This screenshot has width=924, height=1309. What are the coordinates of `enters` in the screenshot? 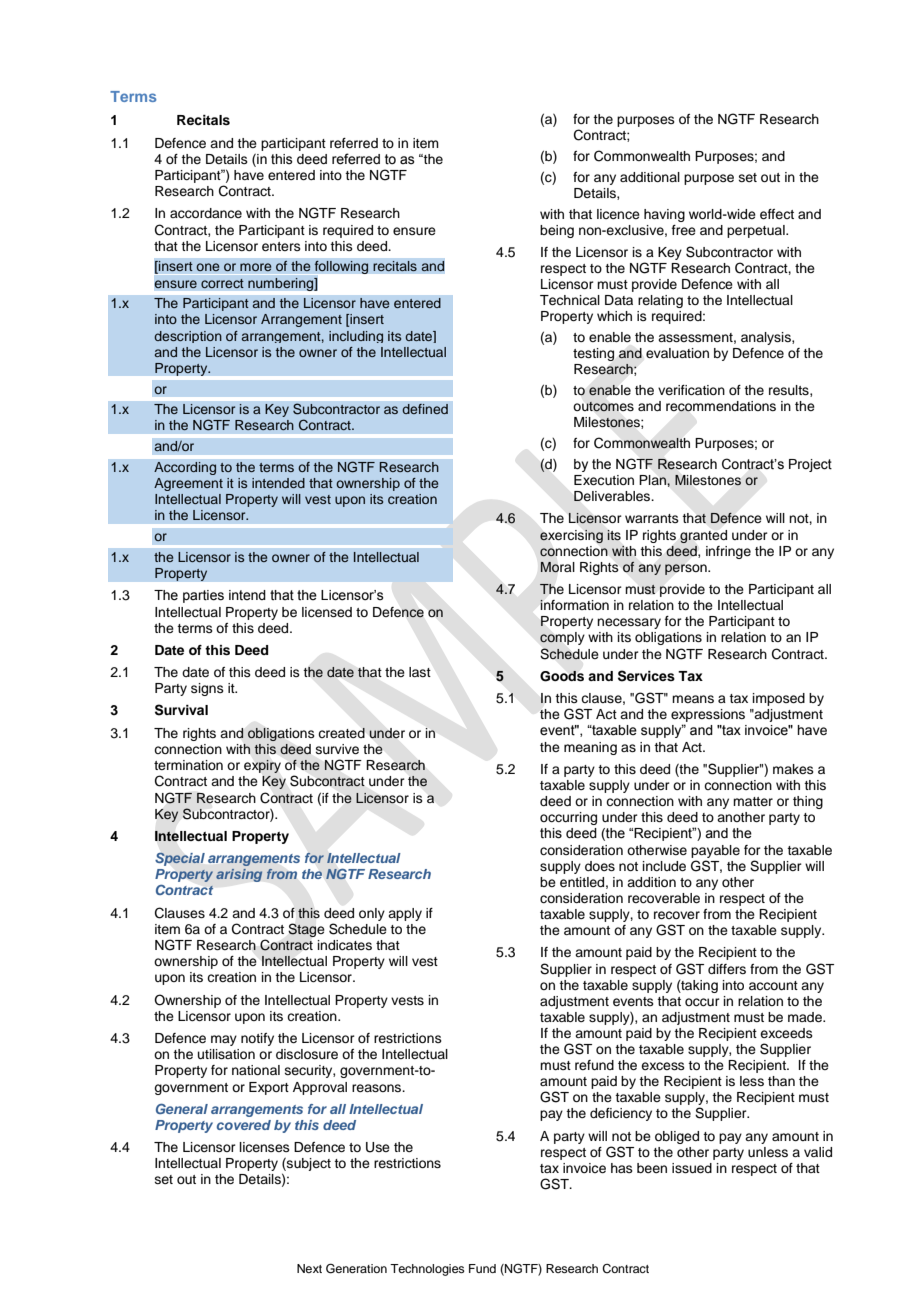 It's located at (281, 246).
